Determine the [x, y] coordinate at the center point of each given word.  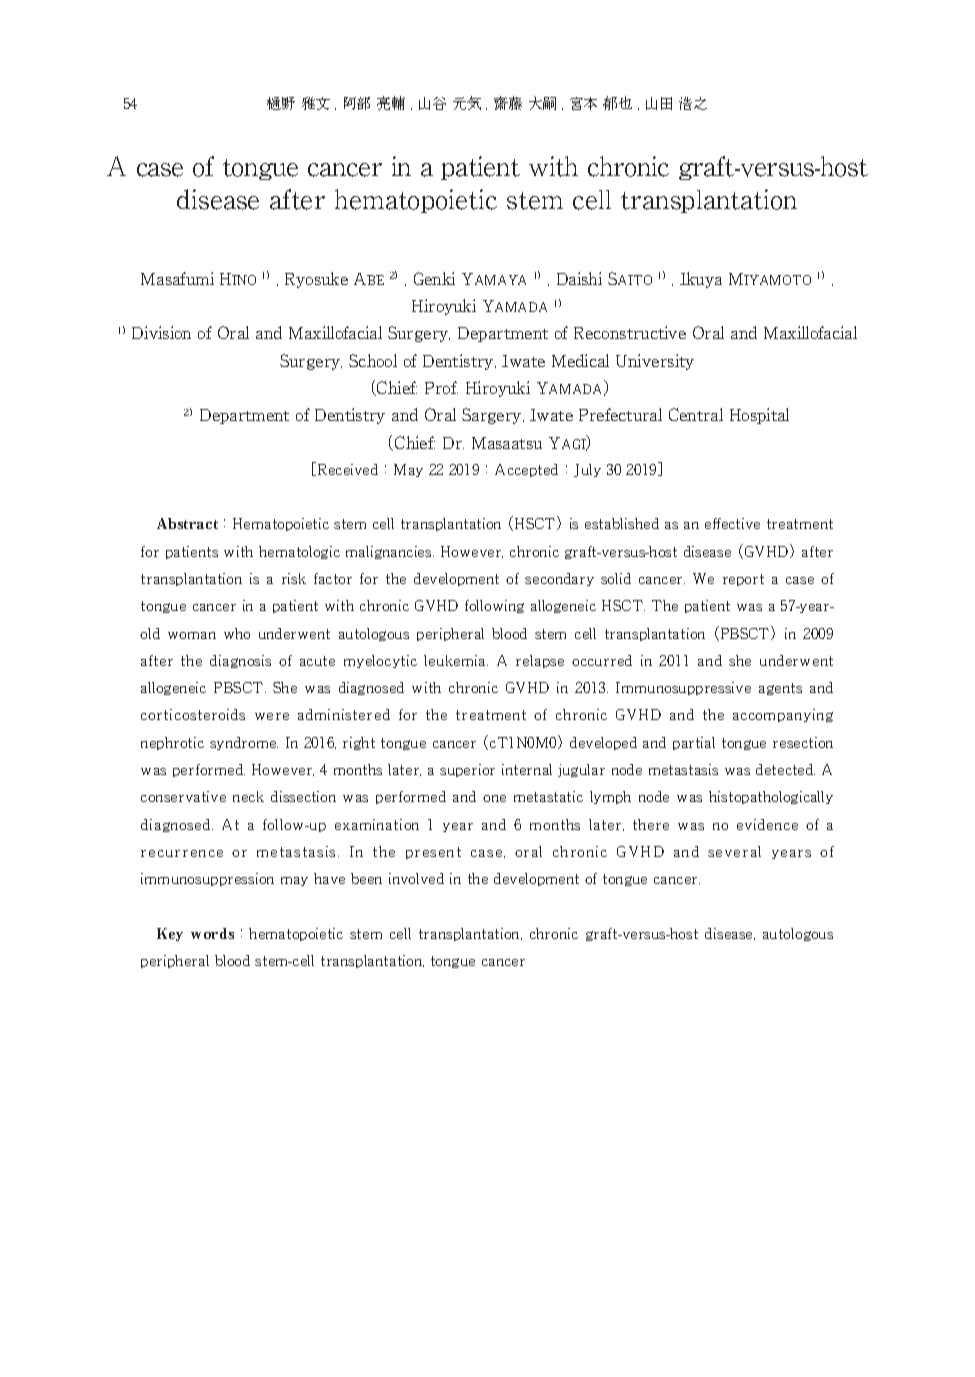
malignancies [390, 552]
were [272, 716]
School [373, 360]
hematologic [299, 552]
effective [732, 523]
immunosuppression [207, 879]
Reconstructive [630, 332]
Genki [434, 278]
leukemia [456, 660]
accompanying [783, 715]
